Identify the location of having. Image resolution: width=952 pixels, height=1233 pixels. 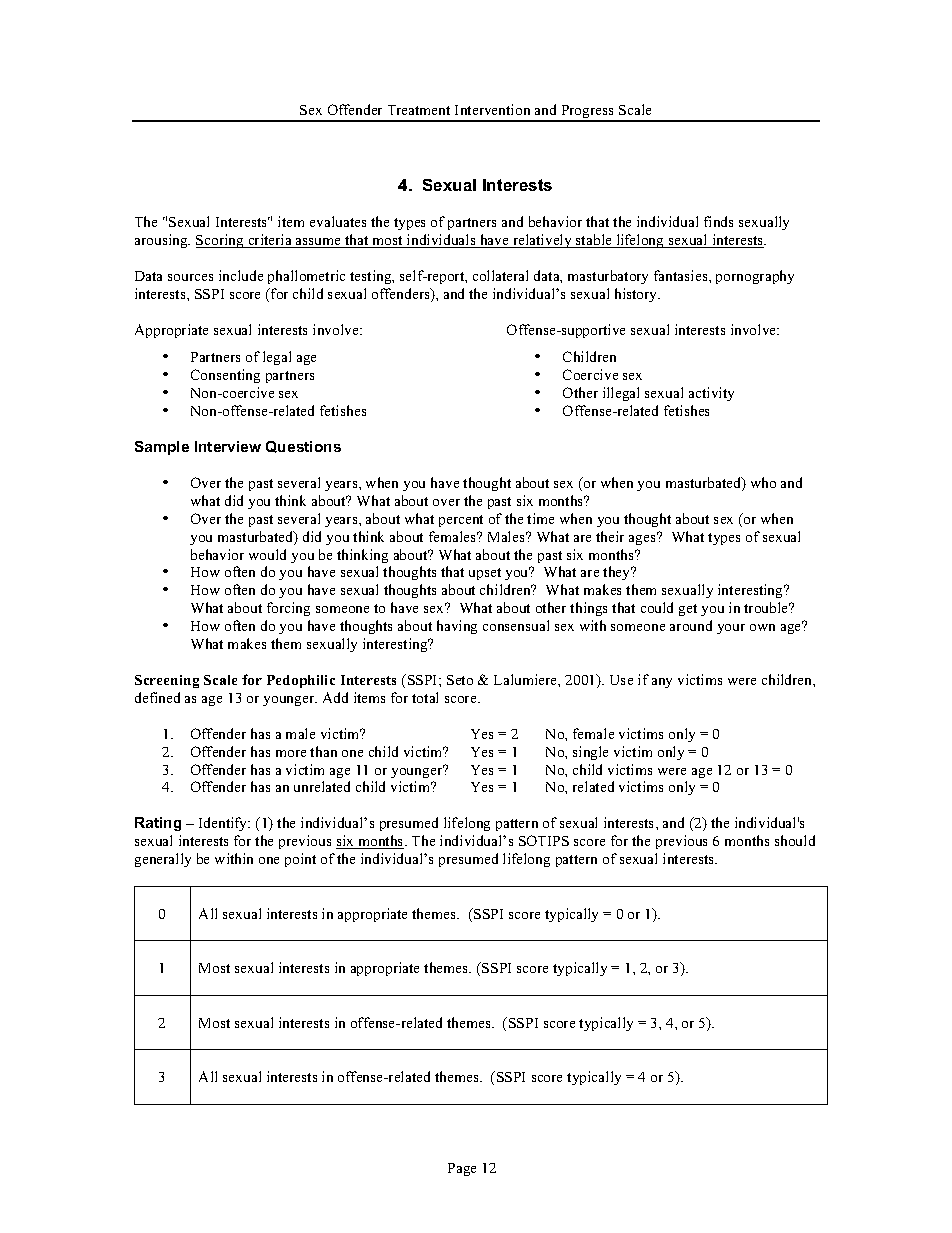
(457, 627).
